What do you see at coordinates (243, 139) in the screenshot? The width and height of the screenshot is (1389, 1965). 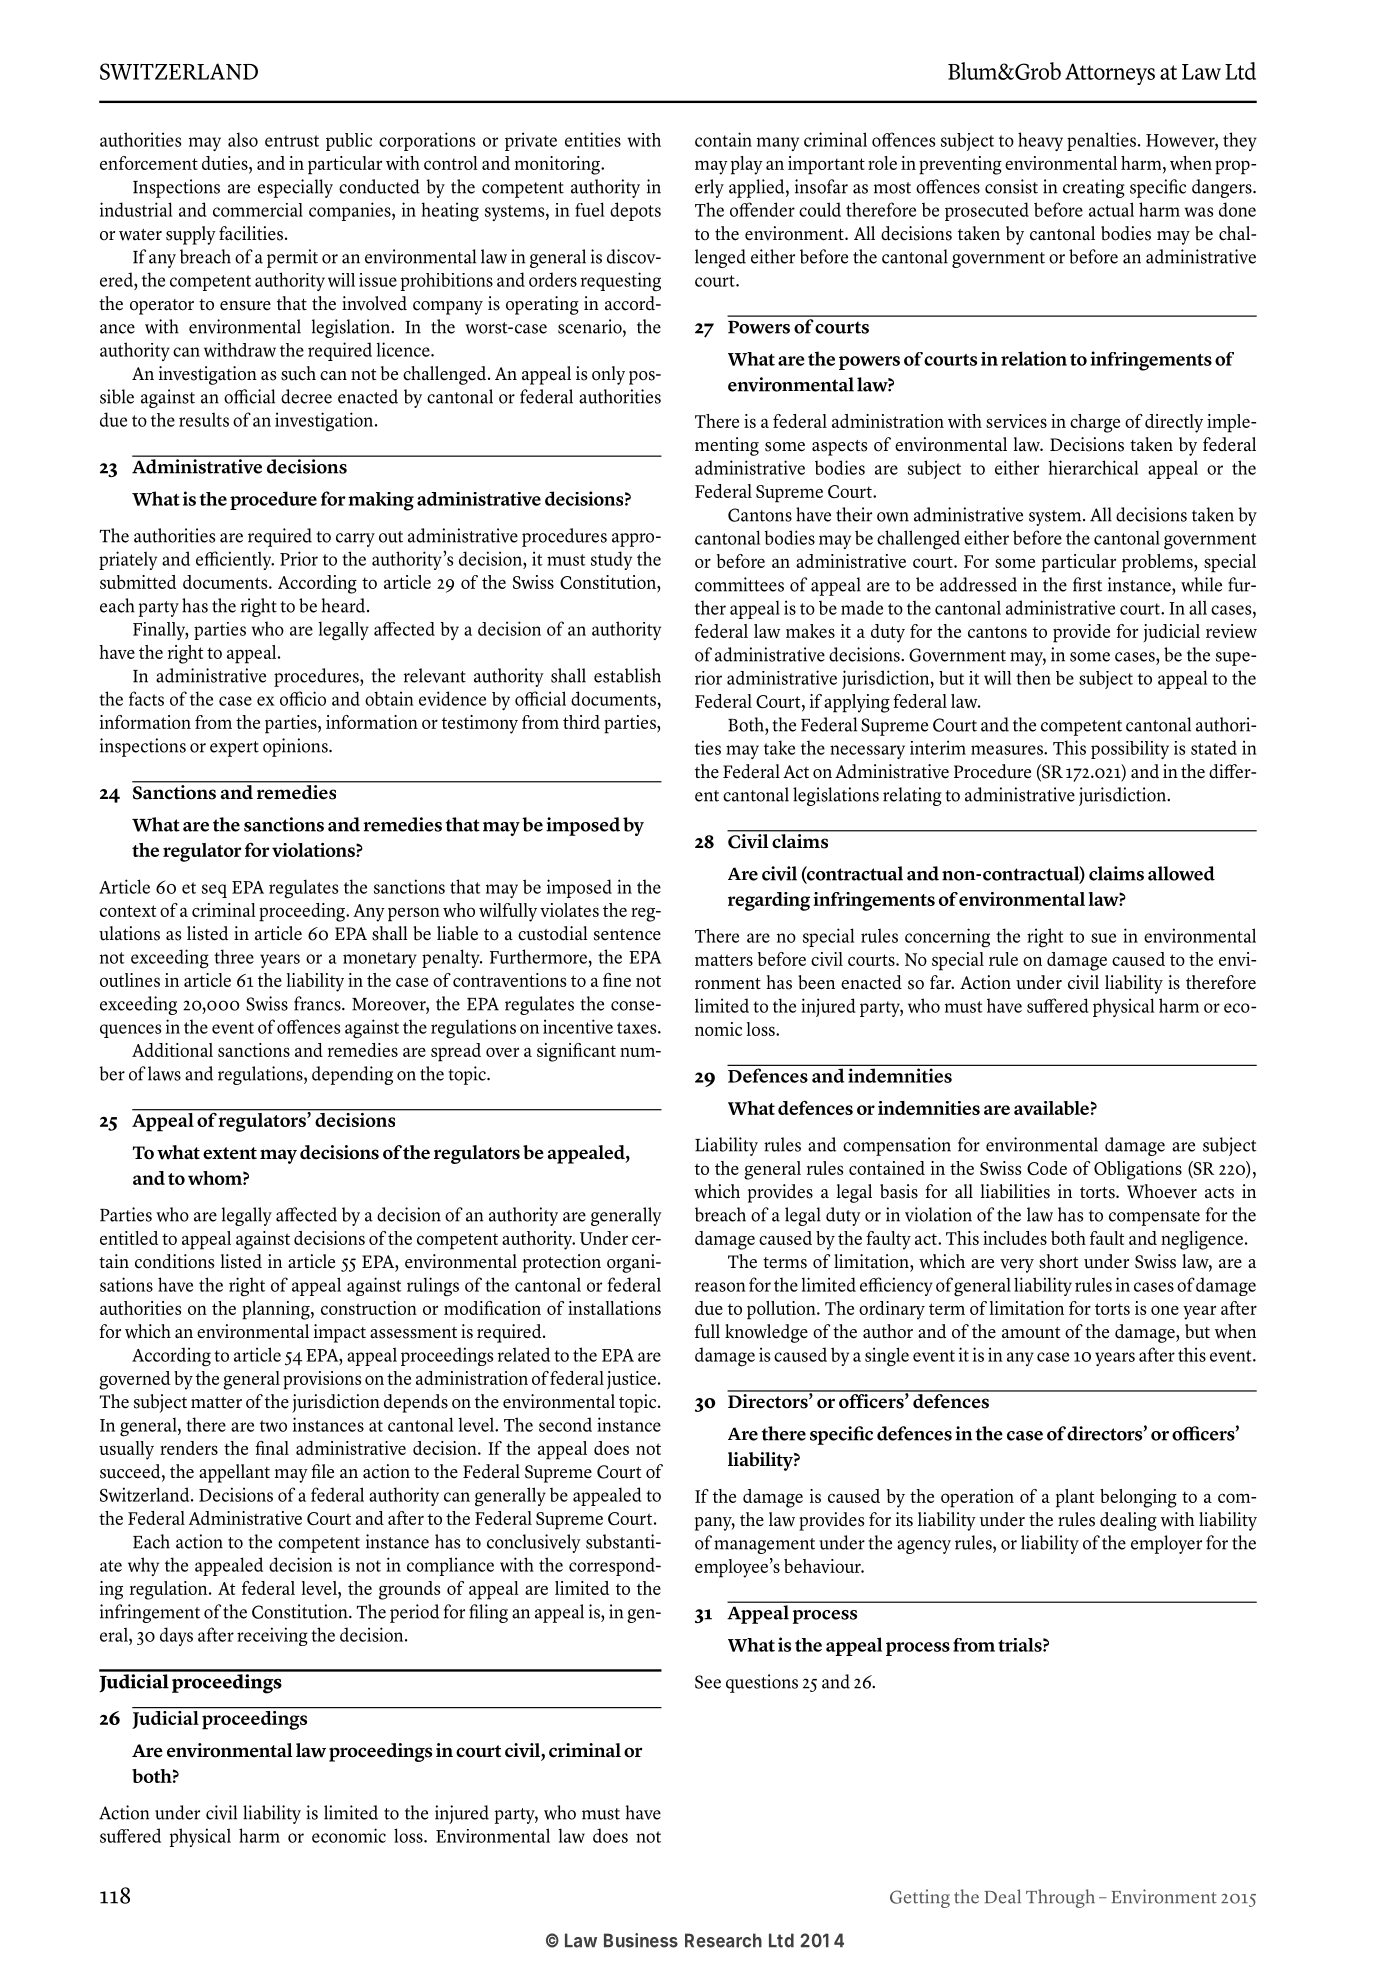 I see `also` at bounding box center [243, 139].
